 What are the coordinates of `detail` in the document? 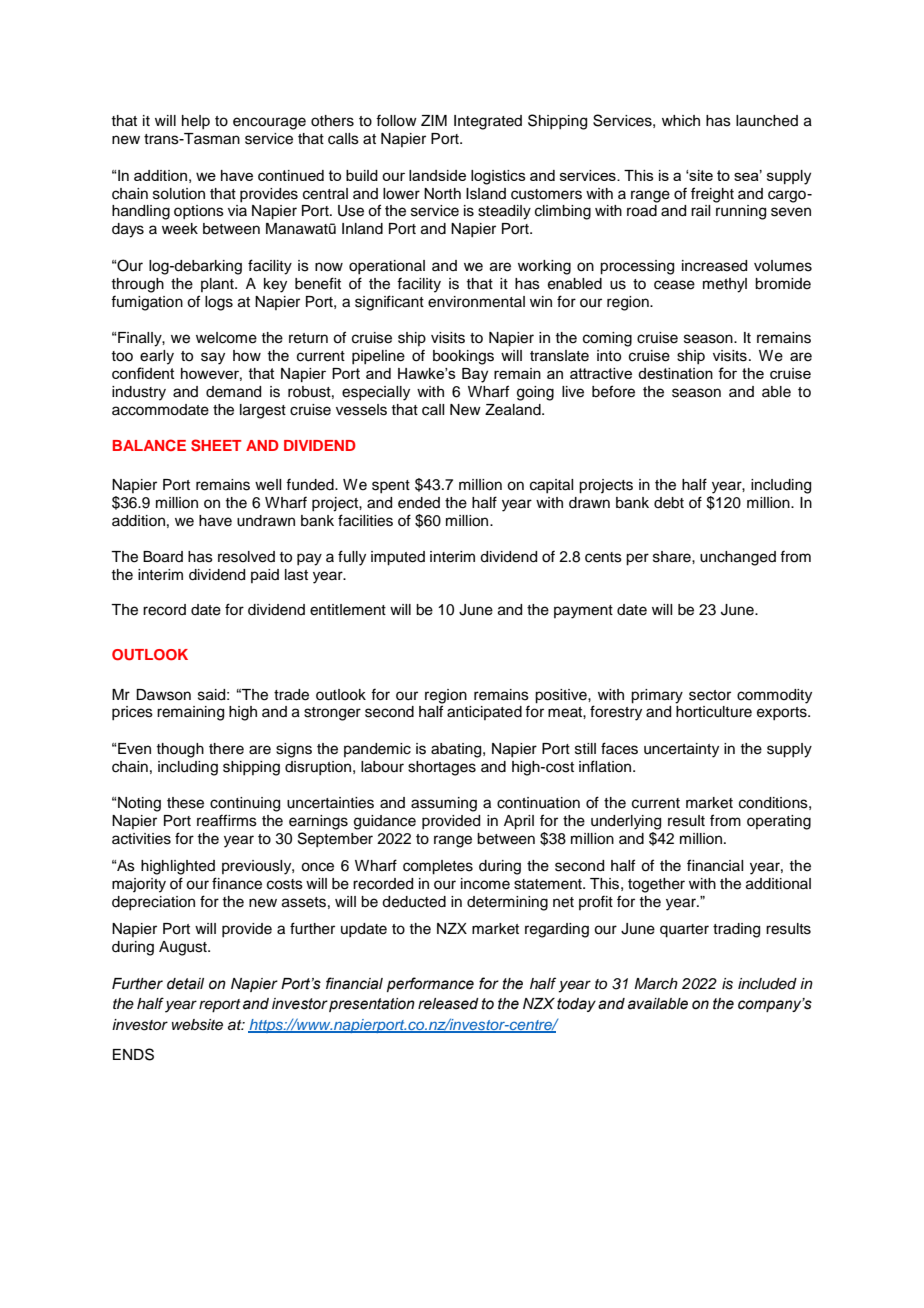 It's located at (185, 984).
